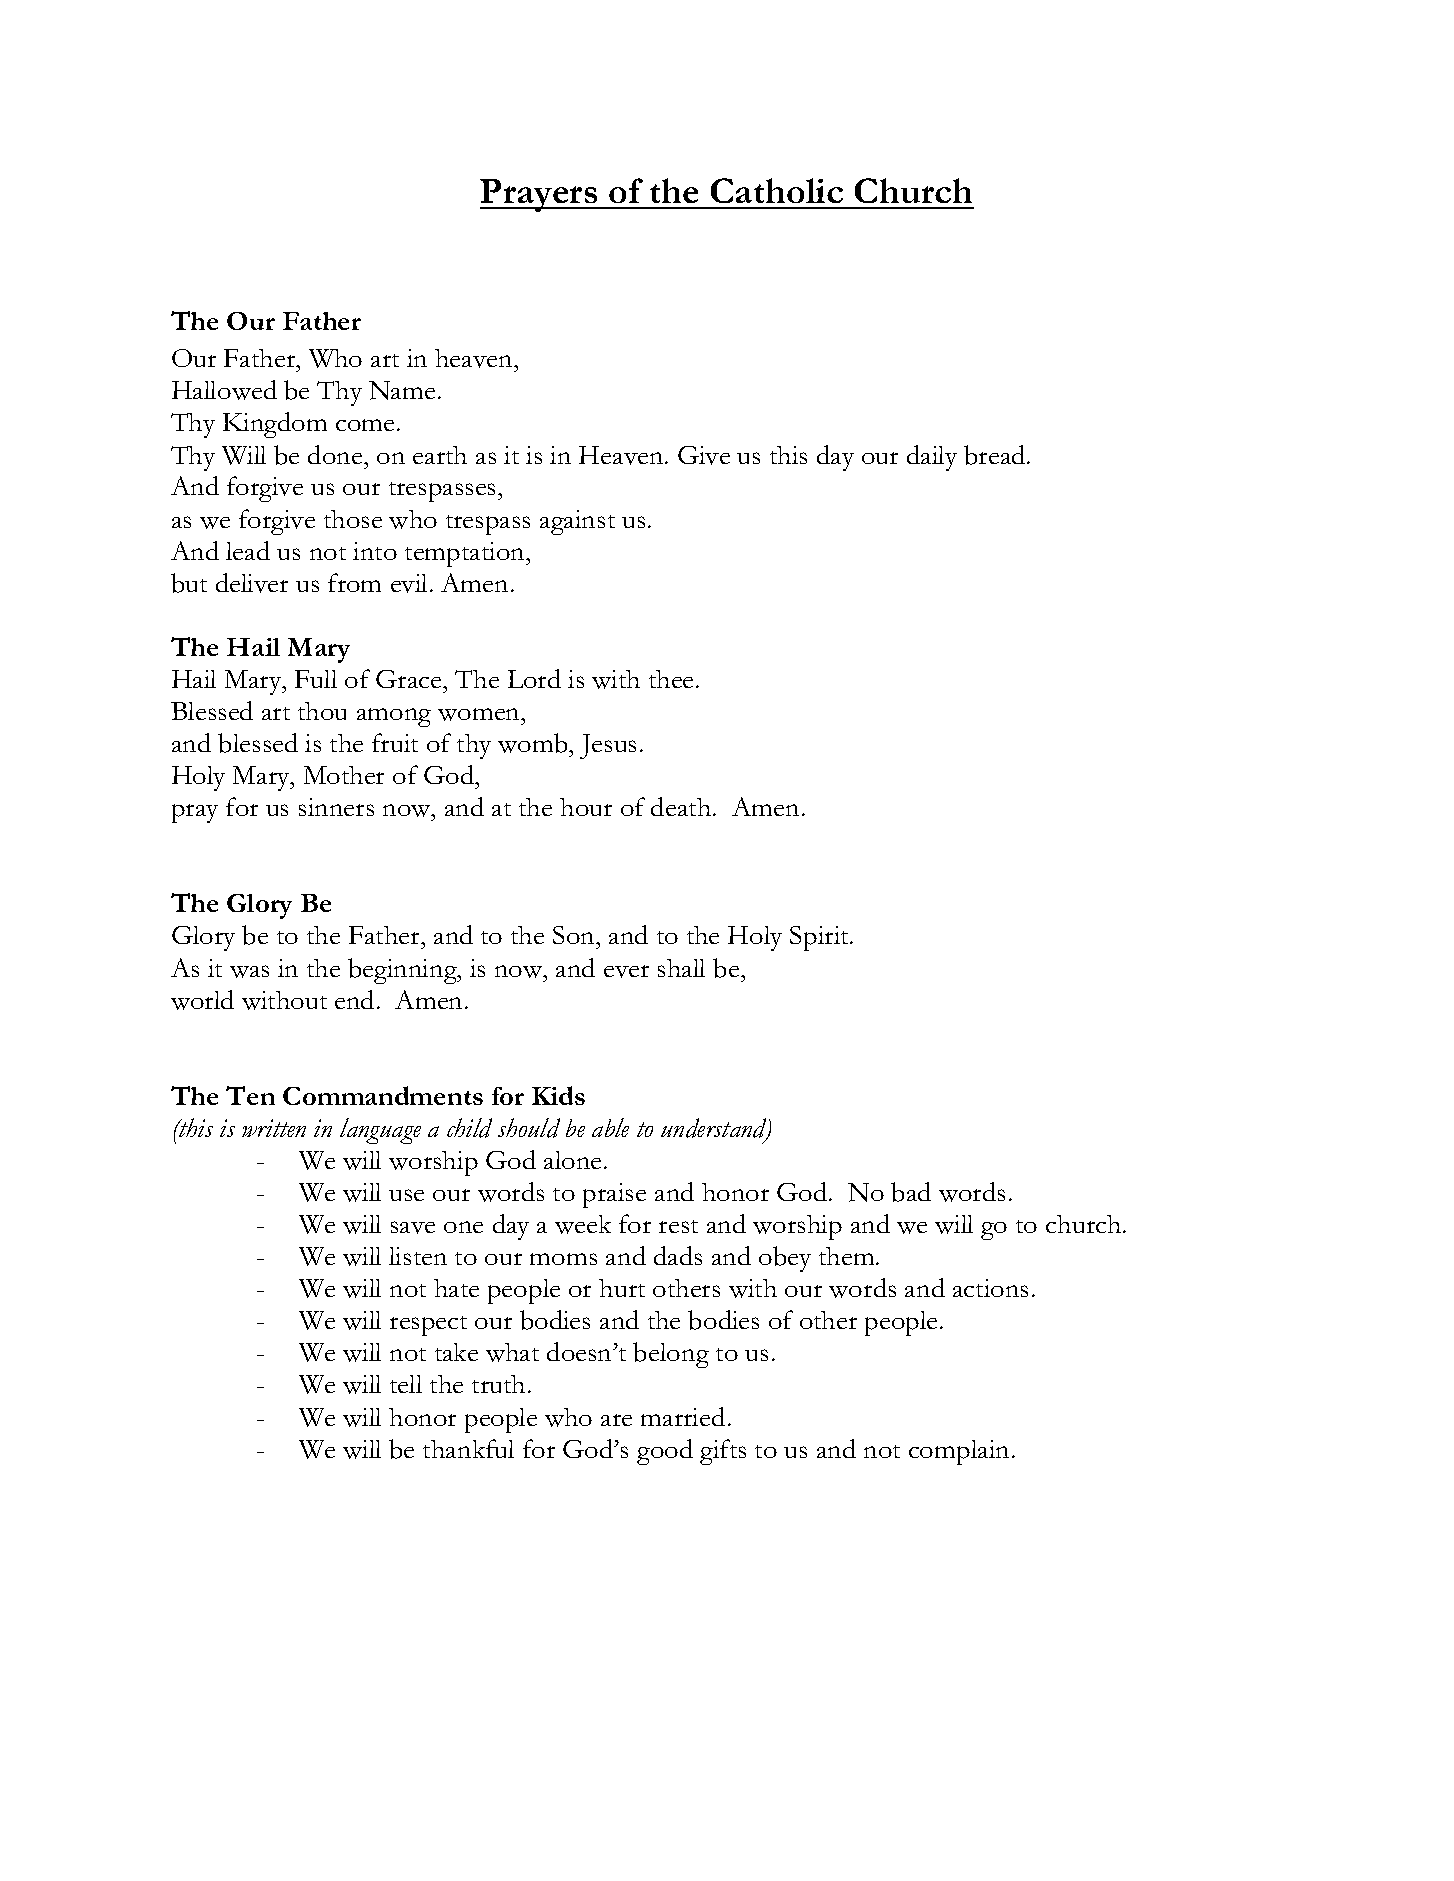 The image size is (1454, 1881). Describe the element at coordinates (577, 522) in the screenshot. I see `against` at that location.
